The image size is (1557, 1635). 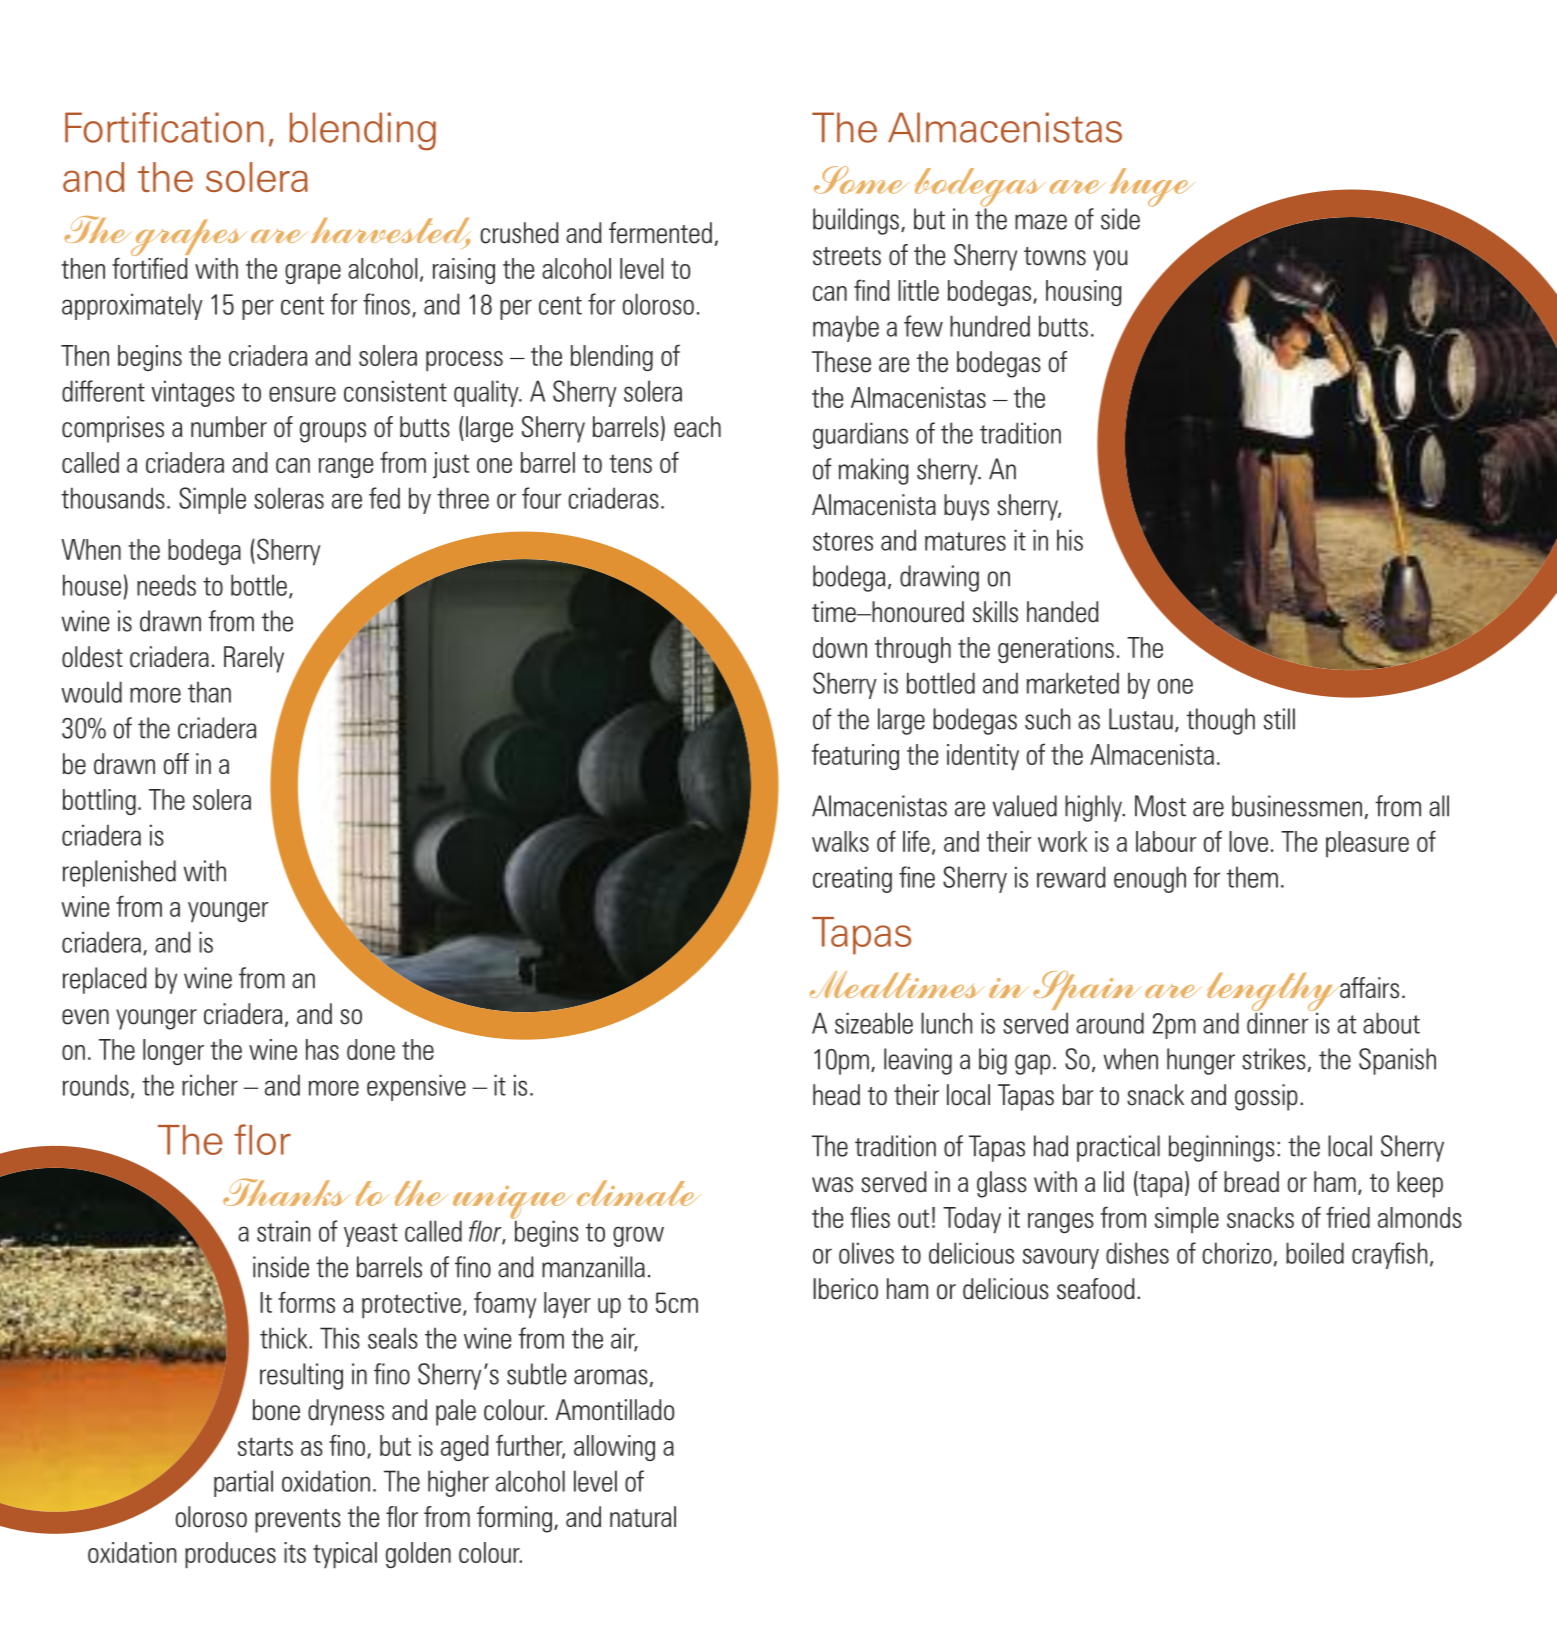 I want to click on still, so click(x=1279, y=719).
